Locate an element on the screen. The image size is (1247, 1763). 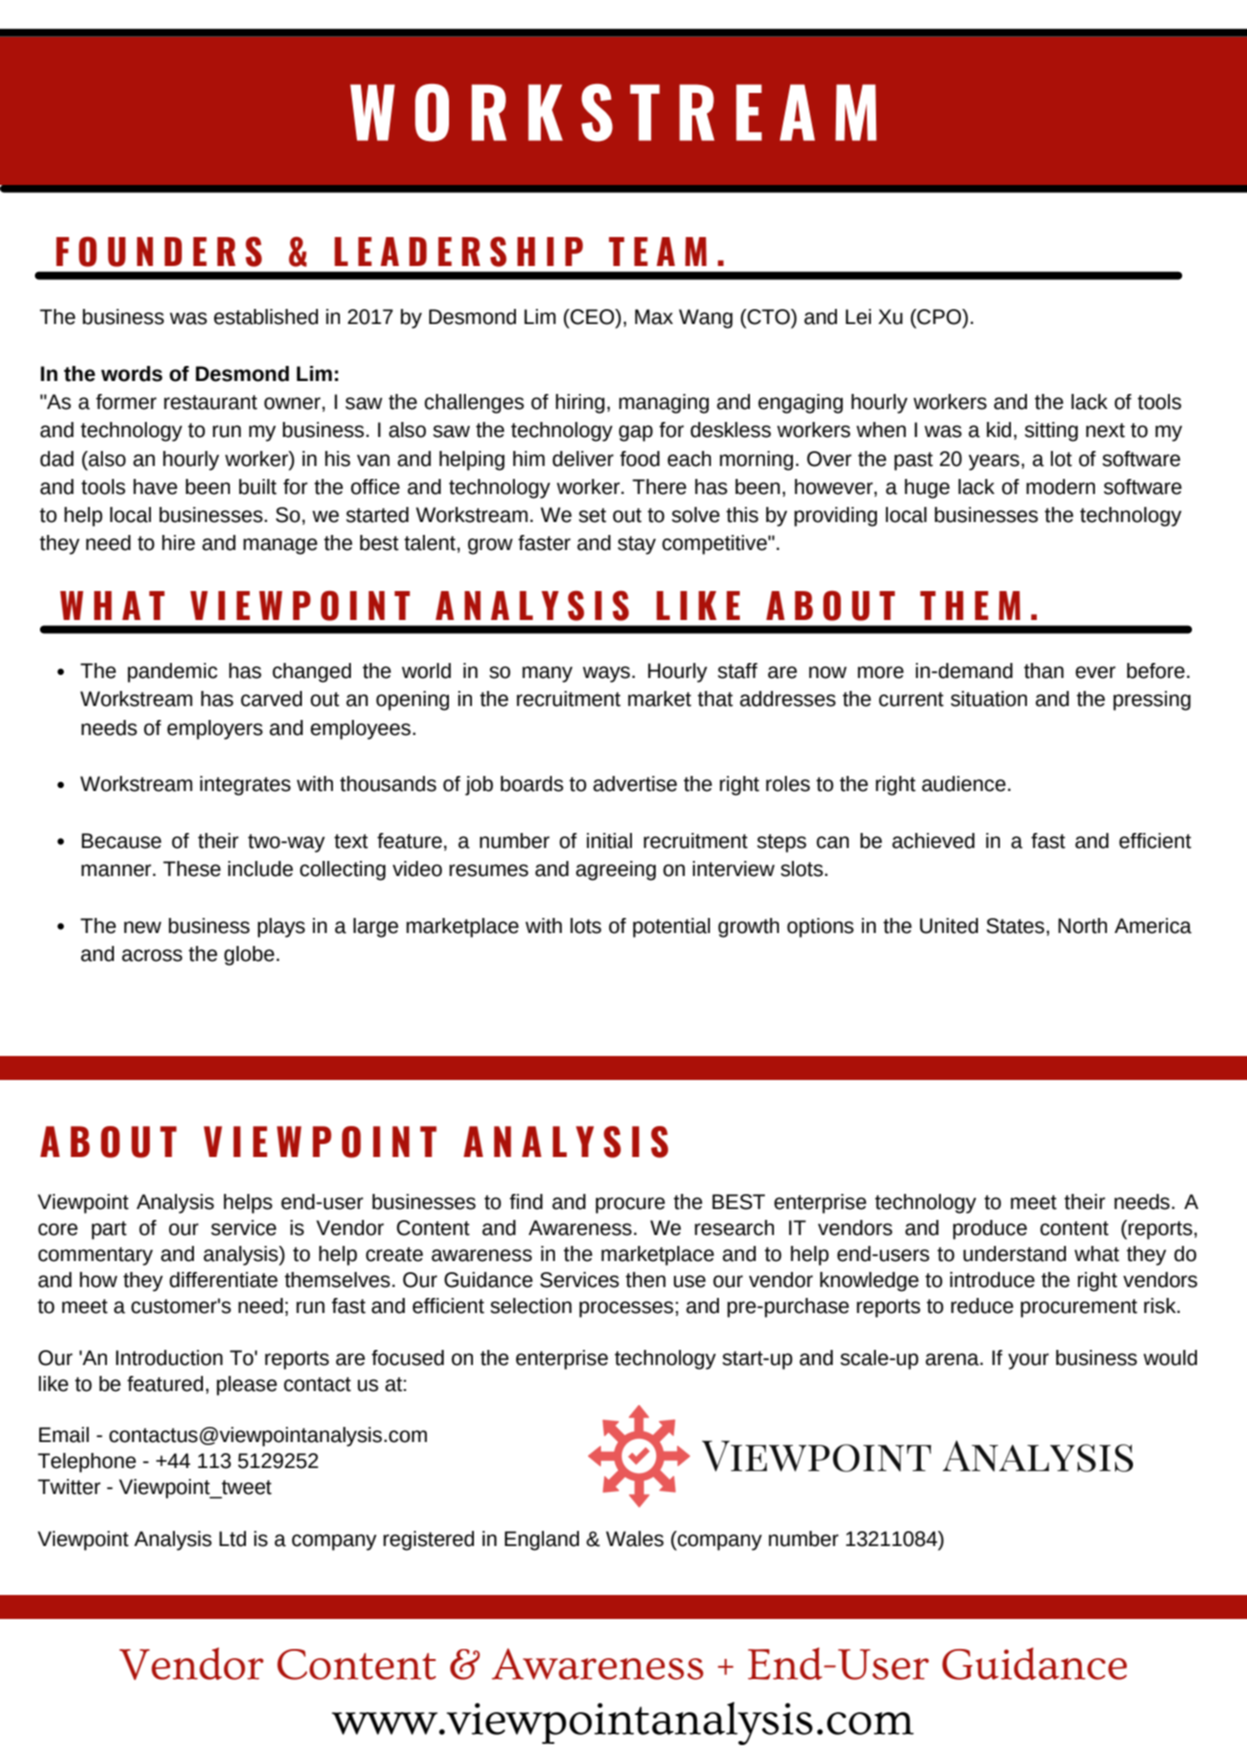
produce is located at coordinates (990, 1230).
